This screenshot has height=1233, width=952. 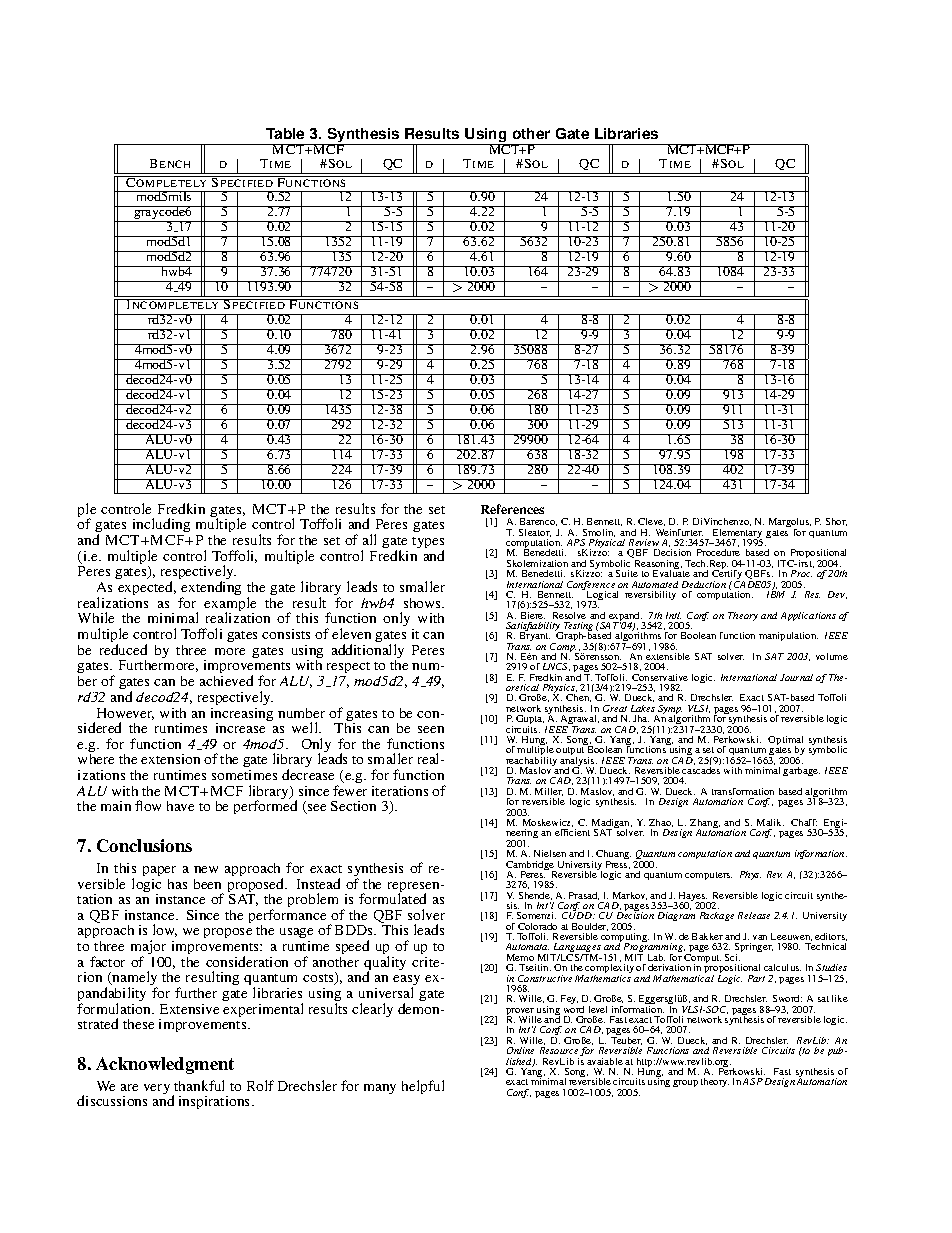 What do you see at coordinates (285, 133) in the screenshot?
I see `Table` at bounding box center [285, 133].
